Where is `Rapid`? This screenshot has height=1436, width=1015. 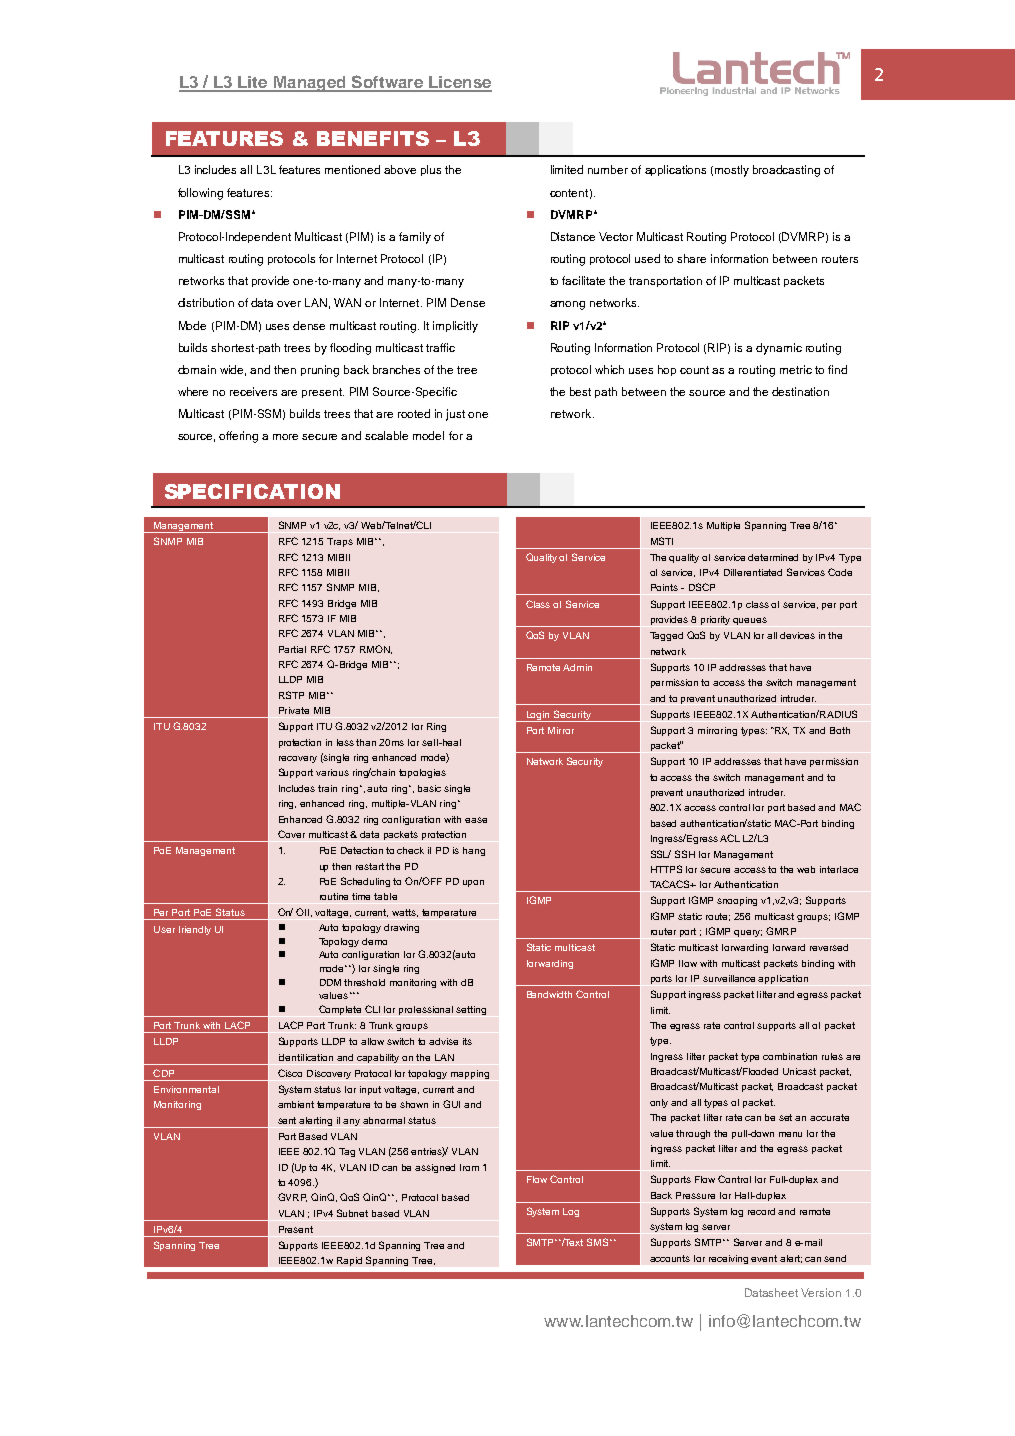
Rapid is located at coordinates (349, 1261).
